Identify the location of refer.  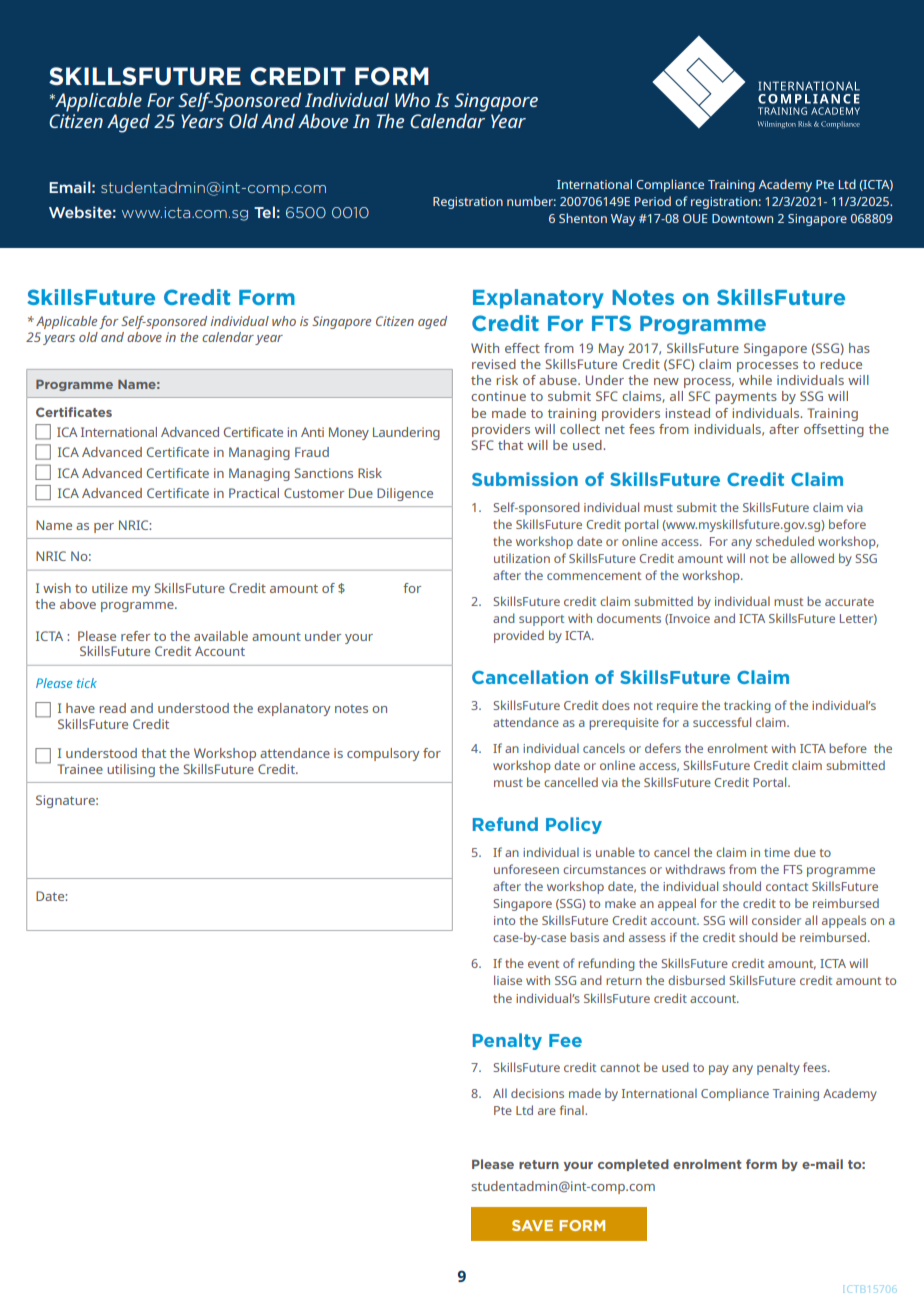
(135, 636).
